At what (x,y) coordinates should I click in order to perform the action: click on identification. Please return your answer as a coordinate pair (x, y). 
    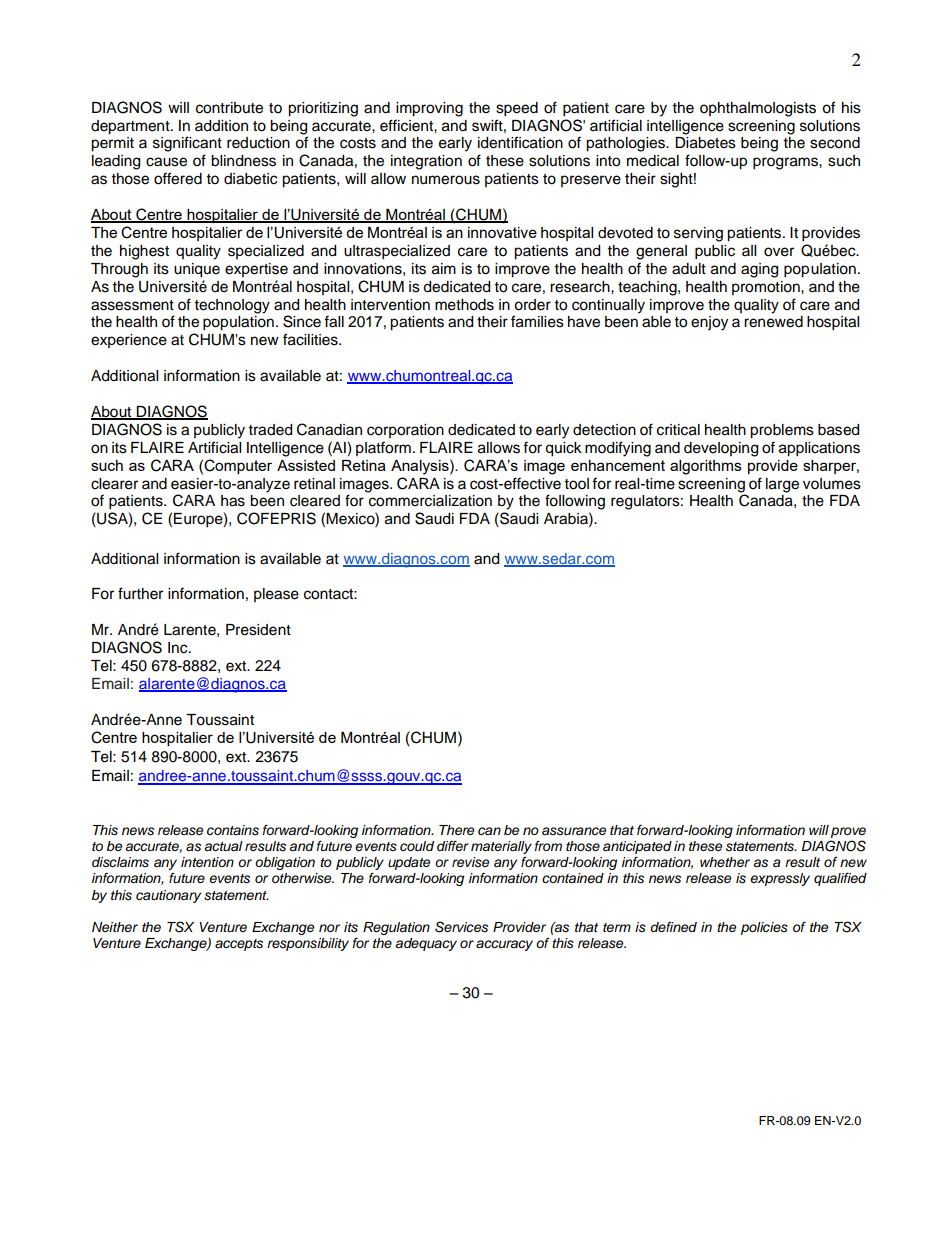
    Looking at the image, I should click on (520, 142).
